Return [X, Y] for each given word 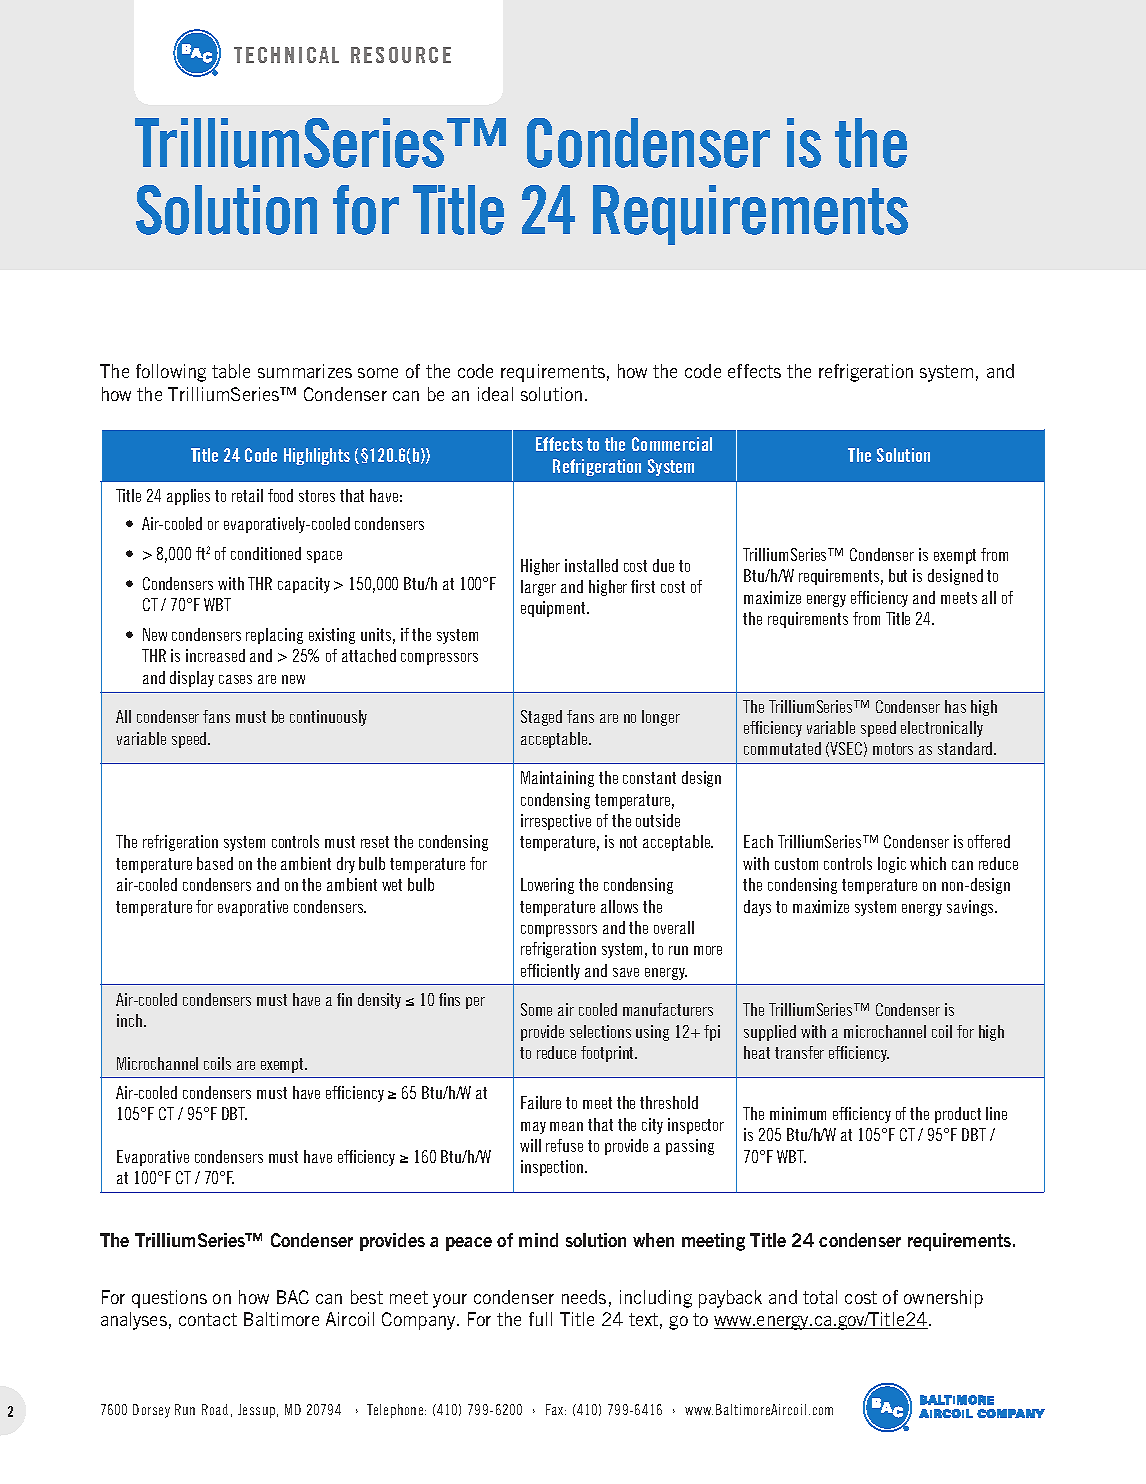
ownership [943, 1299]
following [171, 373]
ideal [495, 394]
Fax [556, 1409]
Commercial [672, 444]
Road [215, 1409]
